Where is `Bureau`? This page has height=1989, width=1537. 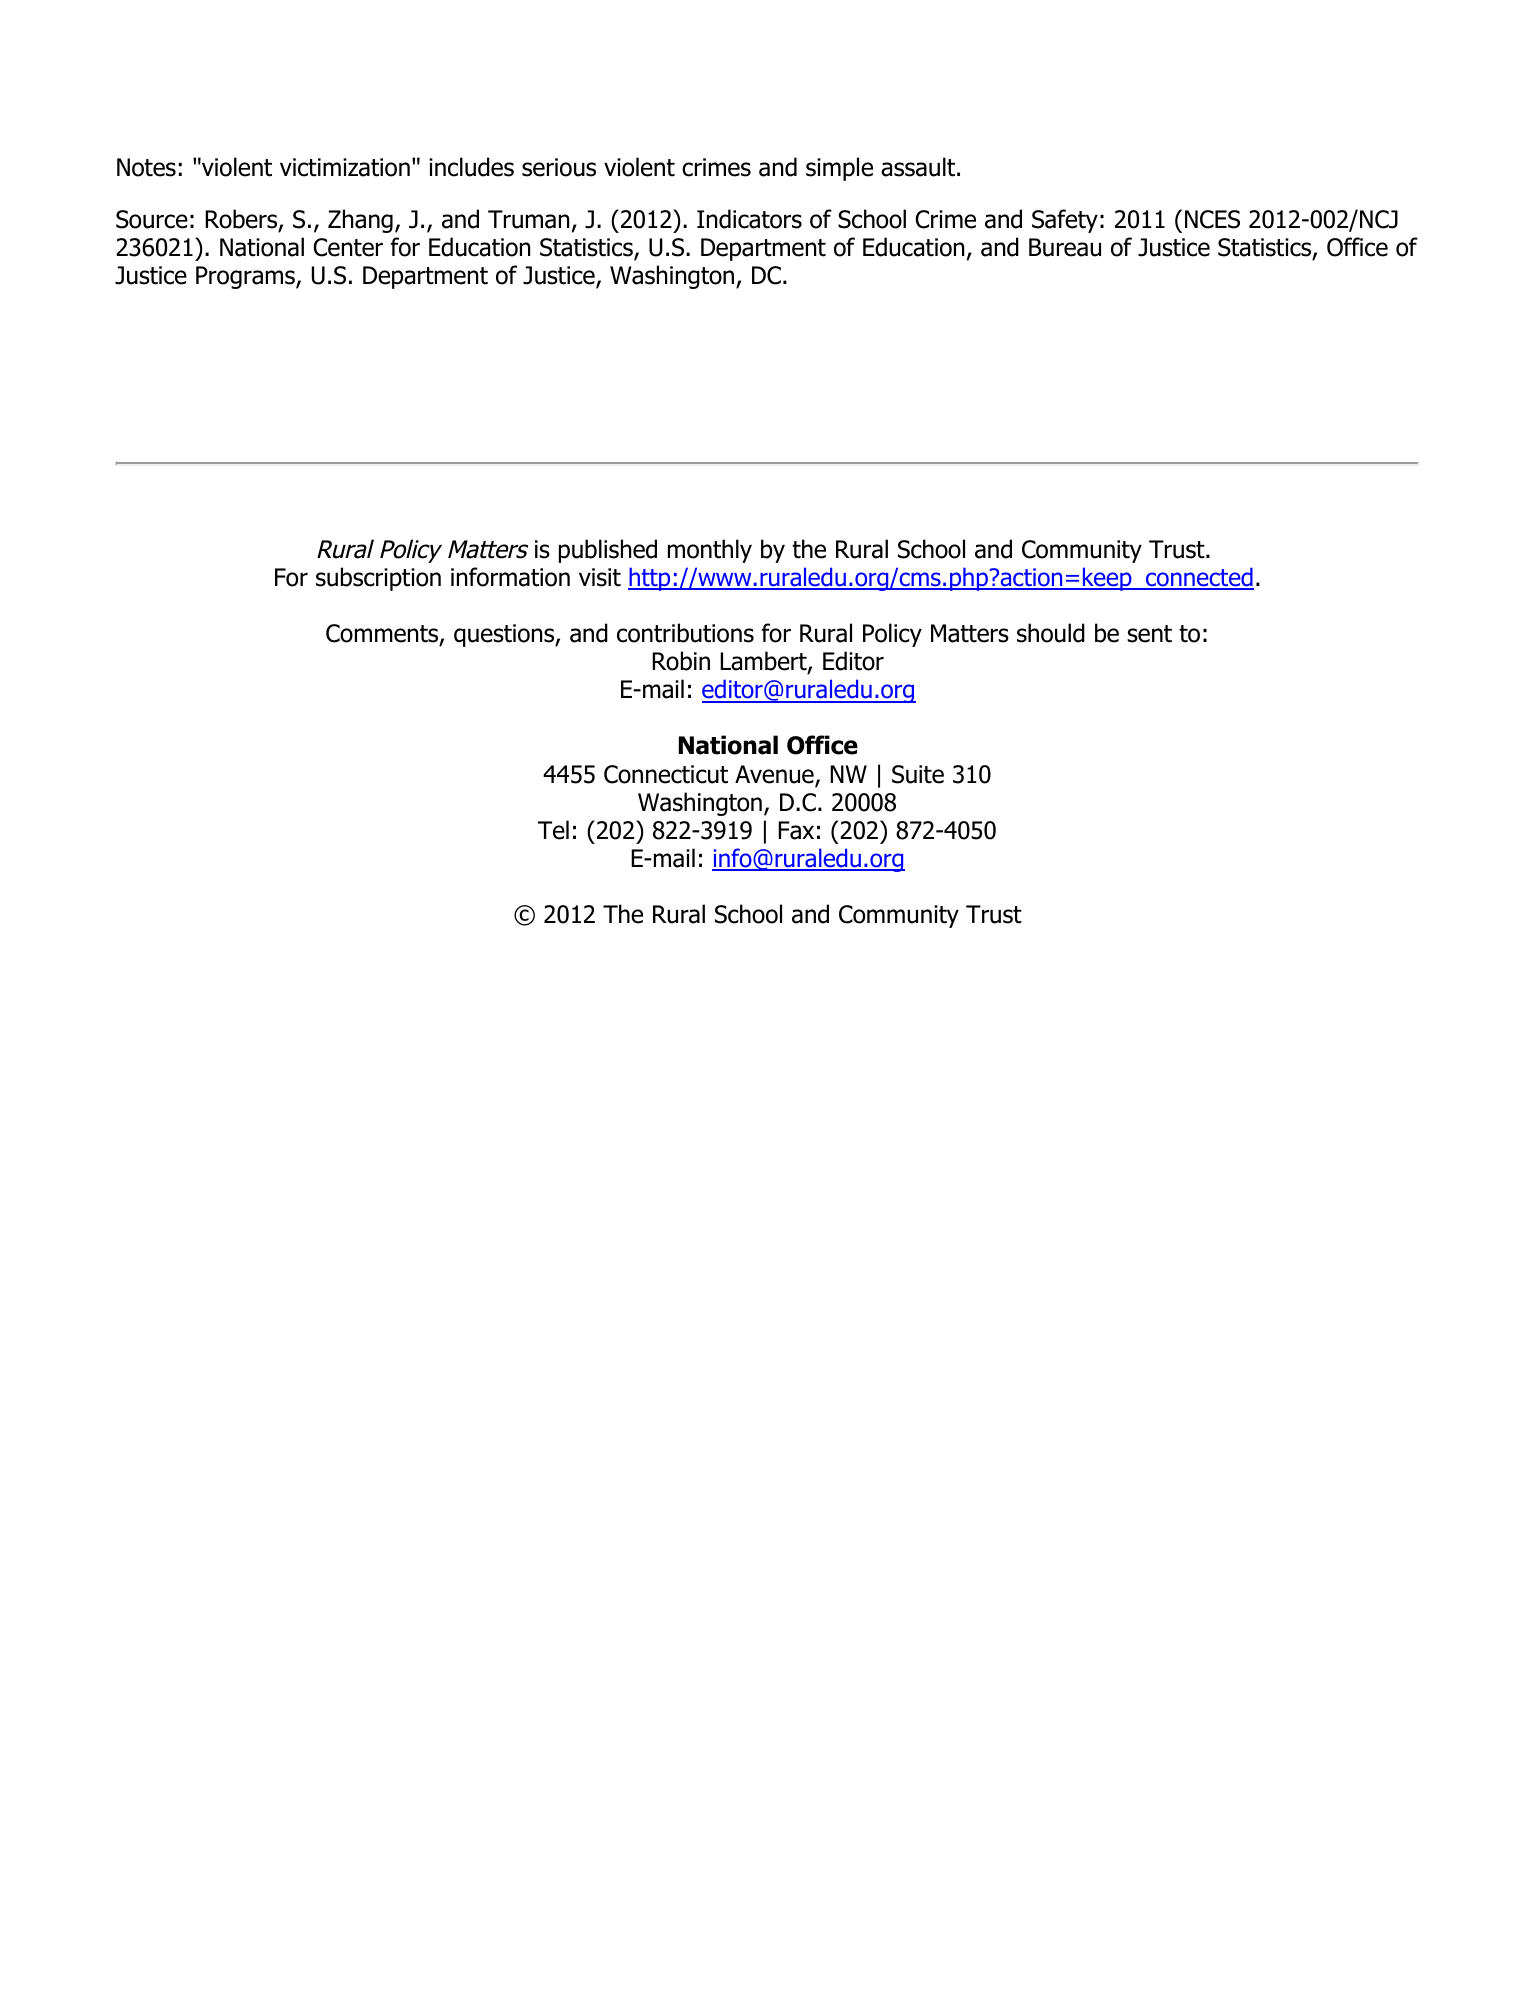 Bureau is located at coordinates (1065, 247).
